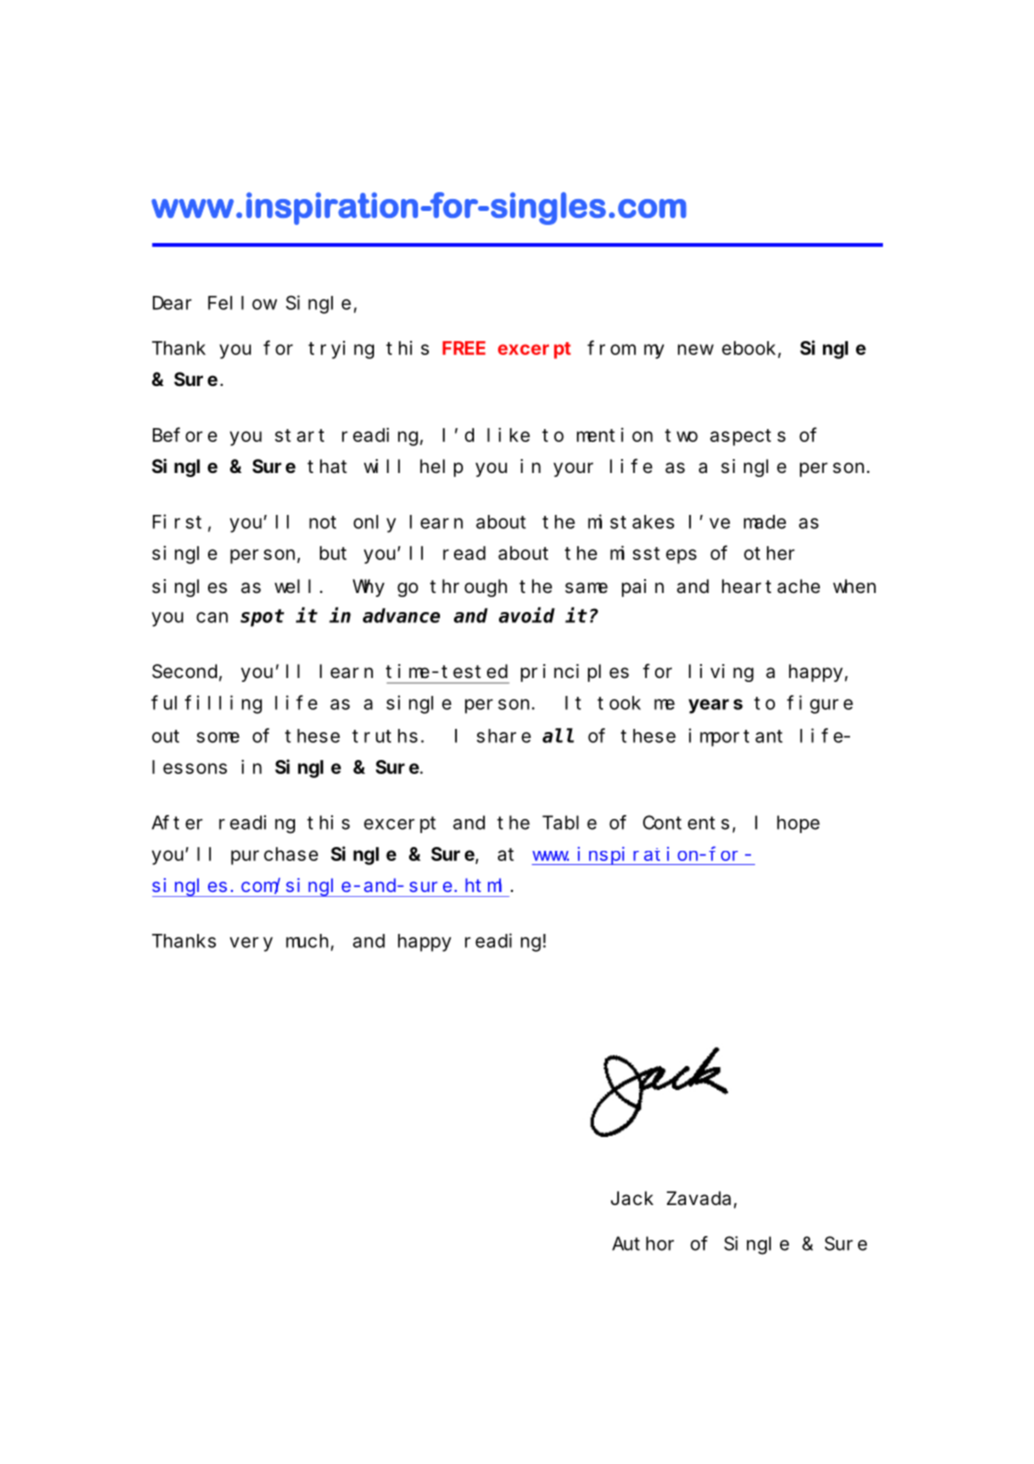  Describe the element at coordinates (177, 822) in the page. I see `After` at that location.
